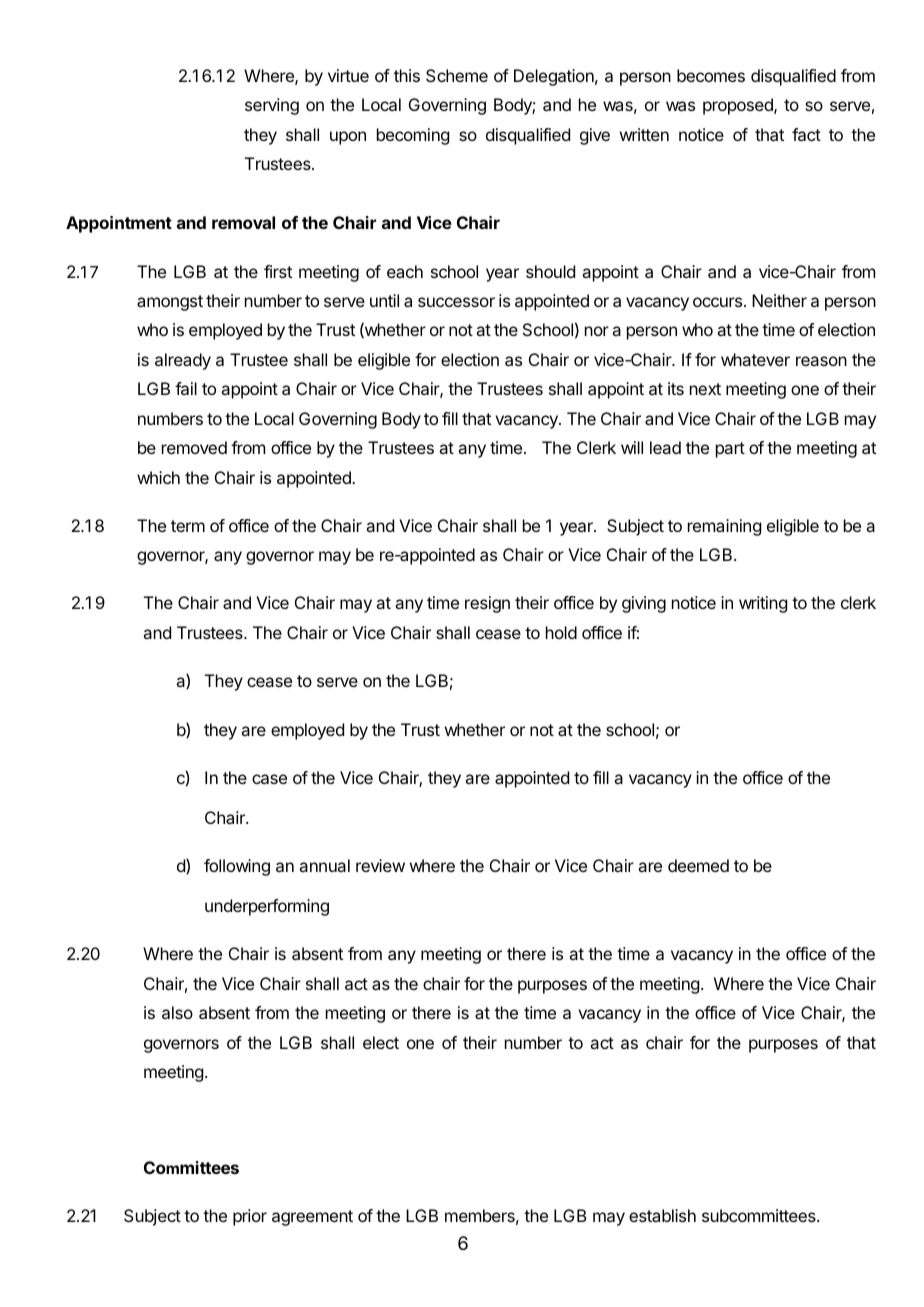 The width and height of the document is (924, 1307). What do you see at coordinates (250, 1217) in the document?
I see `prior` at bounding box center [250, 1217].
